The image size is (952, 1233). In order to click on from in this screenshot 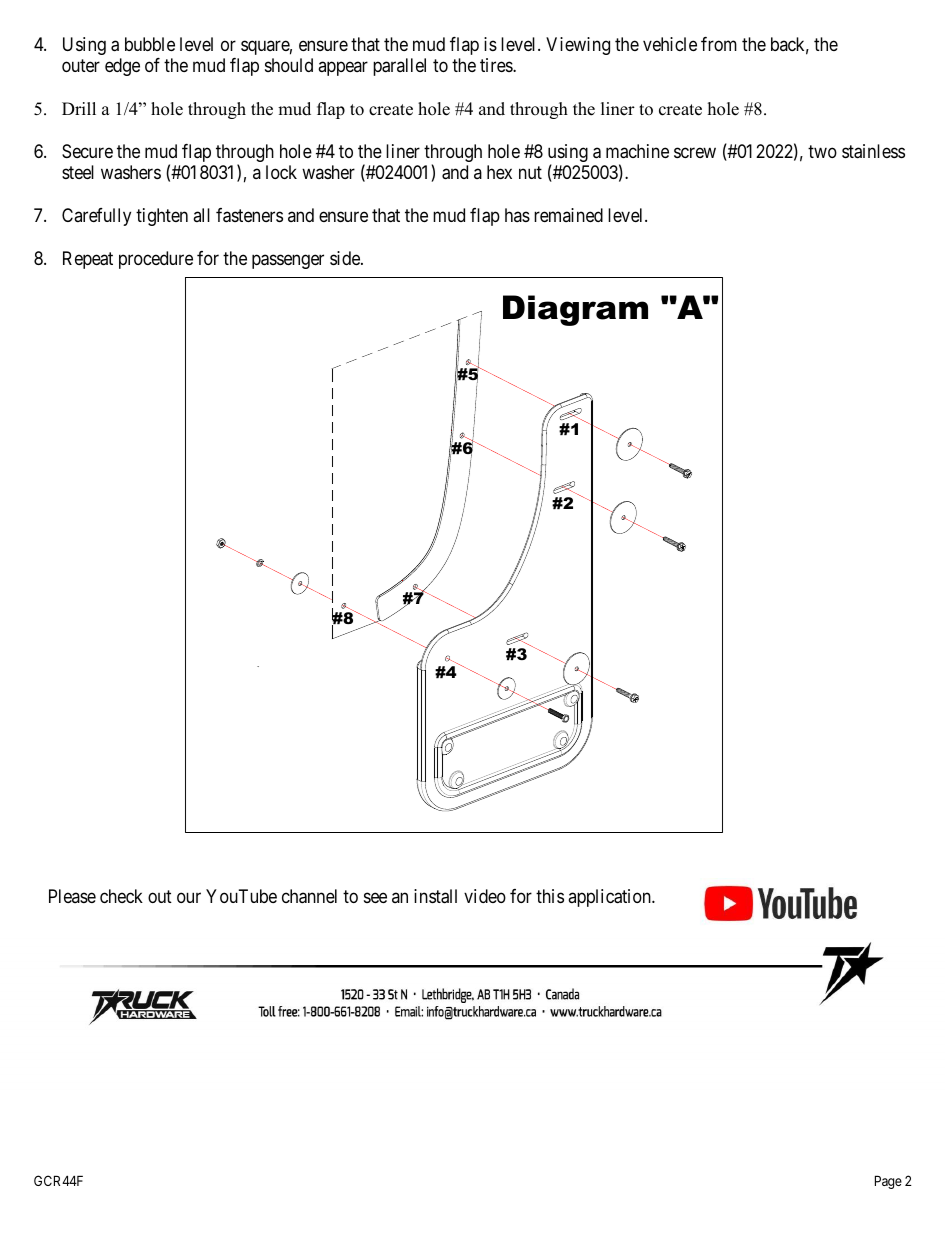, I will do `click(719, 44)`.
